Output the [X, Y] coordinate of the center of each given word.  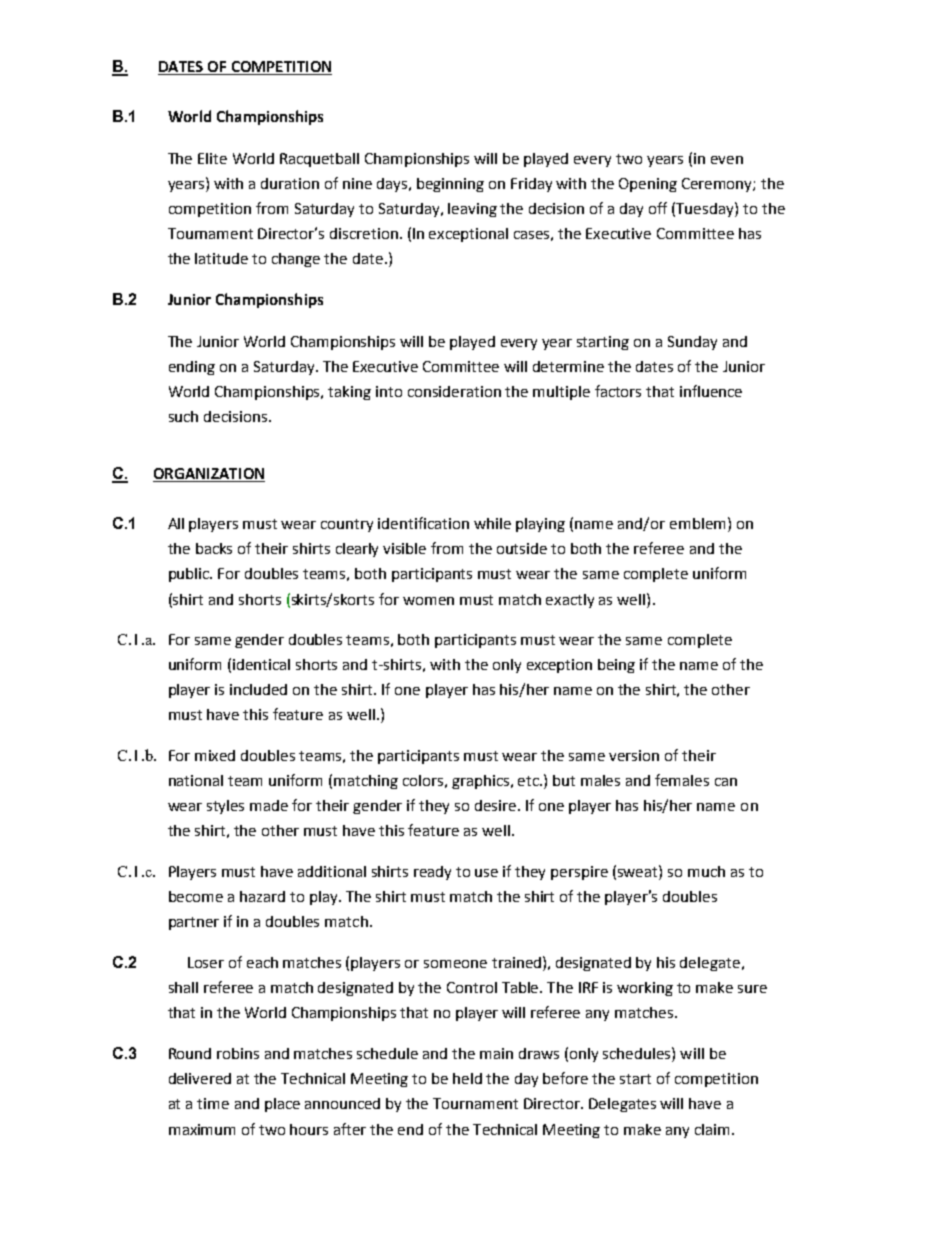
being [616, 666]
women [428, 601]
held [467, 1078]
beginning [450, 185]
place [282, 1105]
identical [261, 664]
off [658, 208]
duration [290, 183]
